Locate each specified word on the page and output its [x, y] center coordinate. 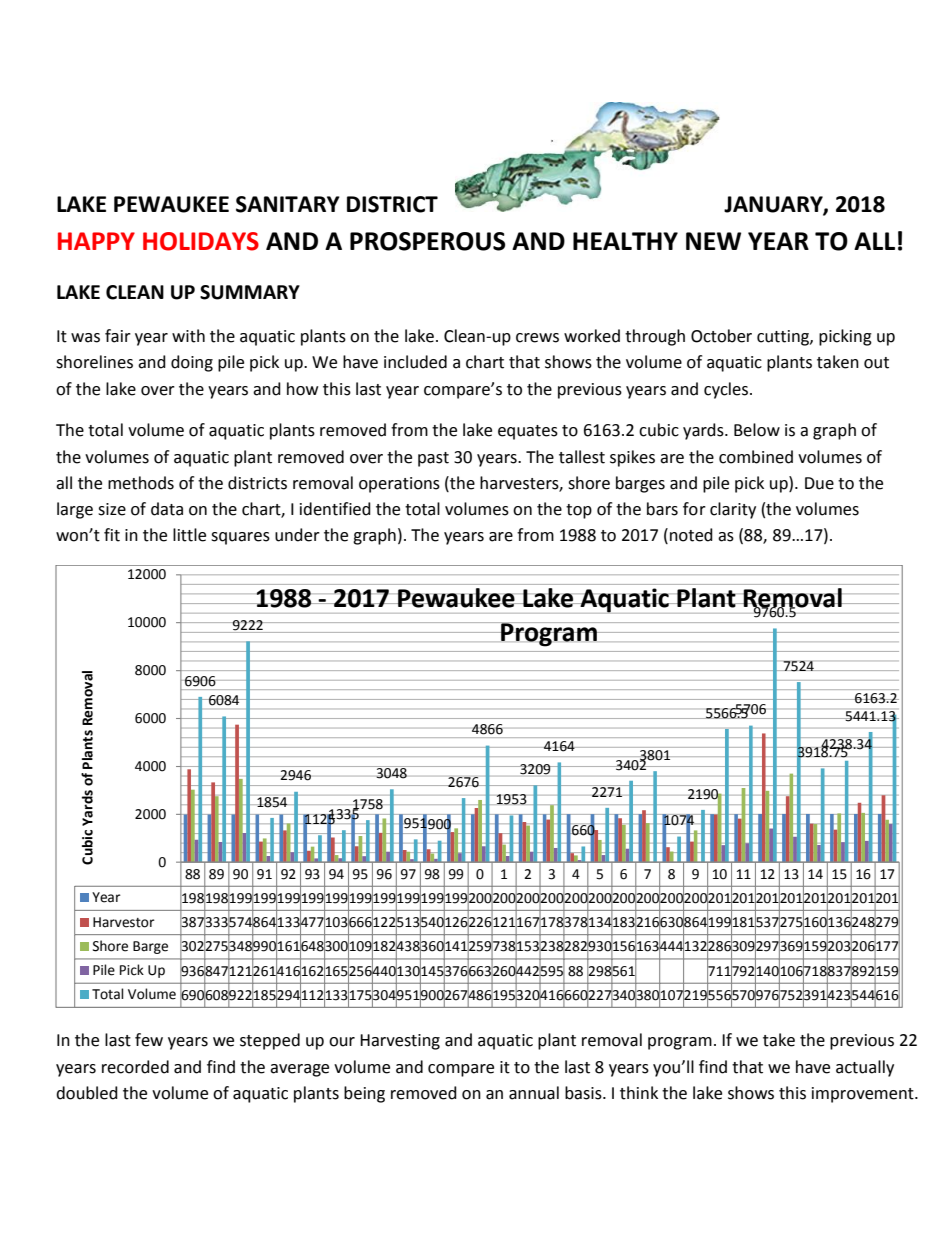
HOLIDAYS [201, 241]
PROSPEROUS [427, 241]
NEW [713, 241]
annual [534, 1093]
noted [691, 535]
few [149, 1040]
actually [865, 1068]
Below [757, 430]
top [579, 511]
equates [528, 432]
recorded [135, 1067]
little [189, 535]
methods [141, 483]
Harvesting [400, 1042]
